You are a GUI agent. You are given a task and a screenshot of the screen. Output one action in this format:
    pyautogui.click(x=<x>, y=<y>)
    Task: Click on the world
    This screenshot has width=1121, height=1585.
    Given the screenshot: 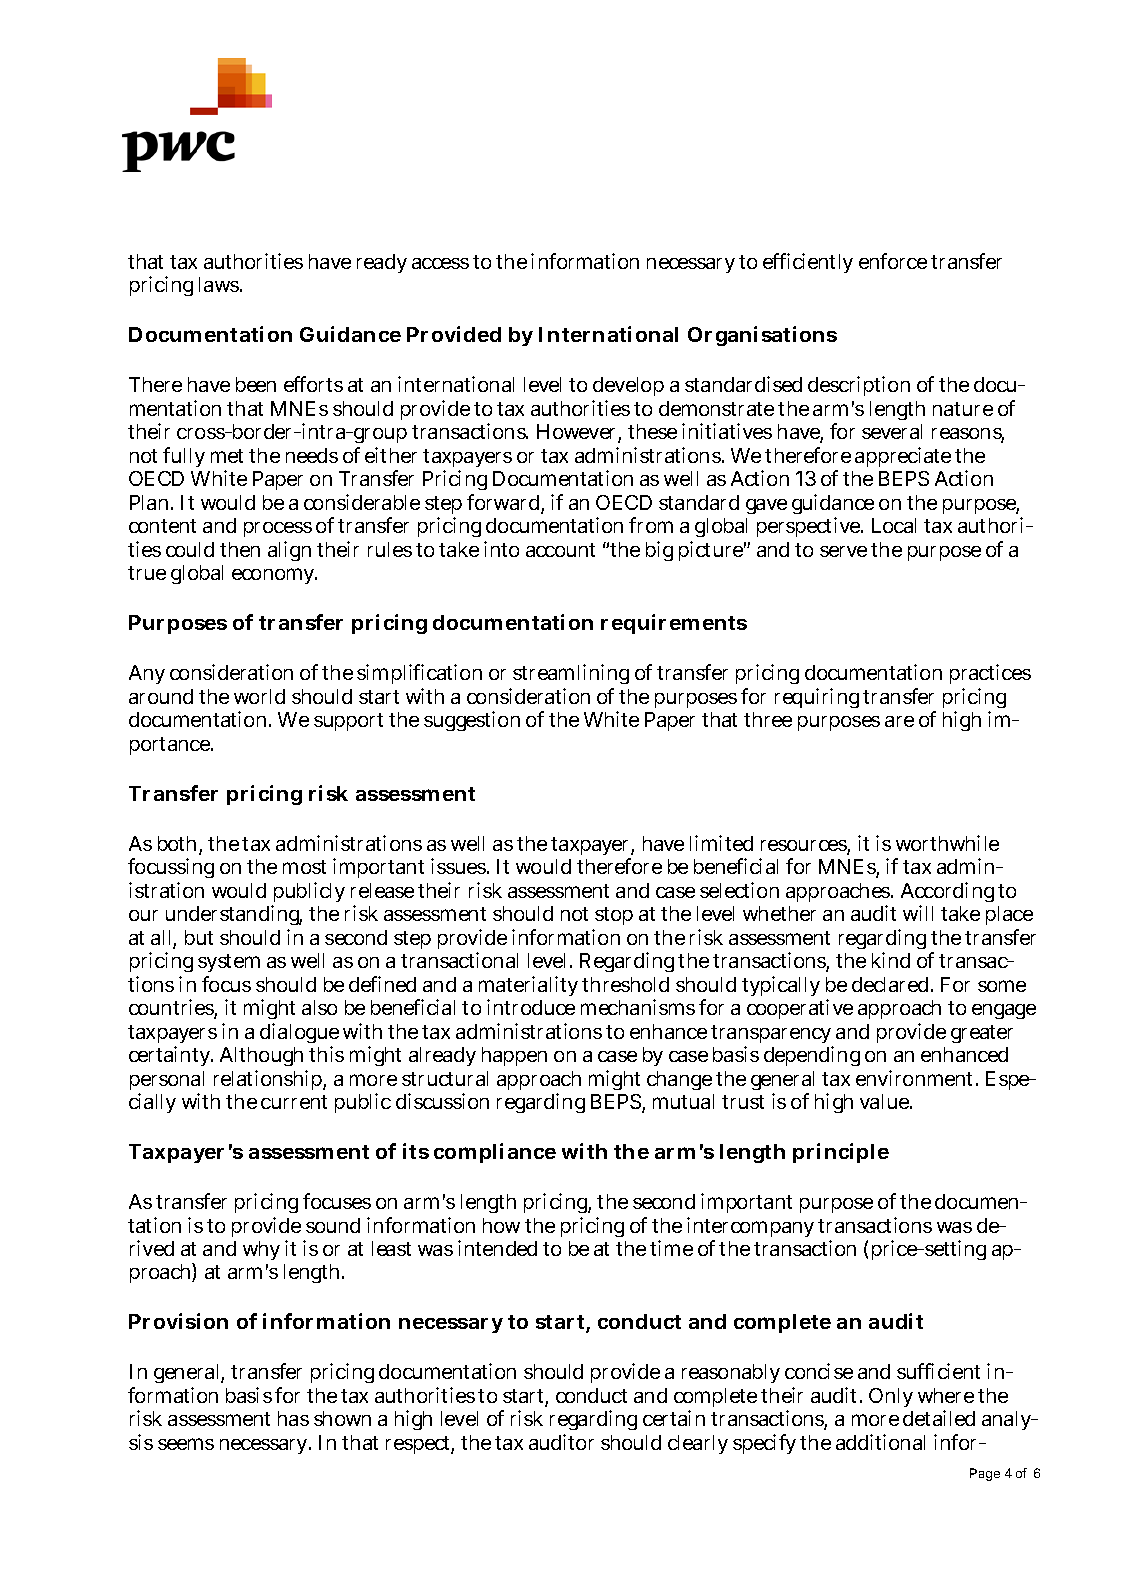 What is the action you would take?
    pyautogui.click(x=259, y=696)
